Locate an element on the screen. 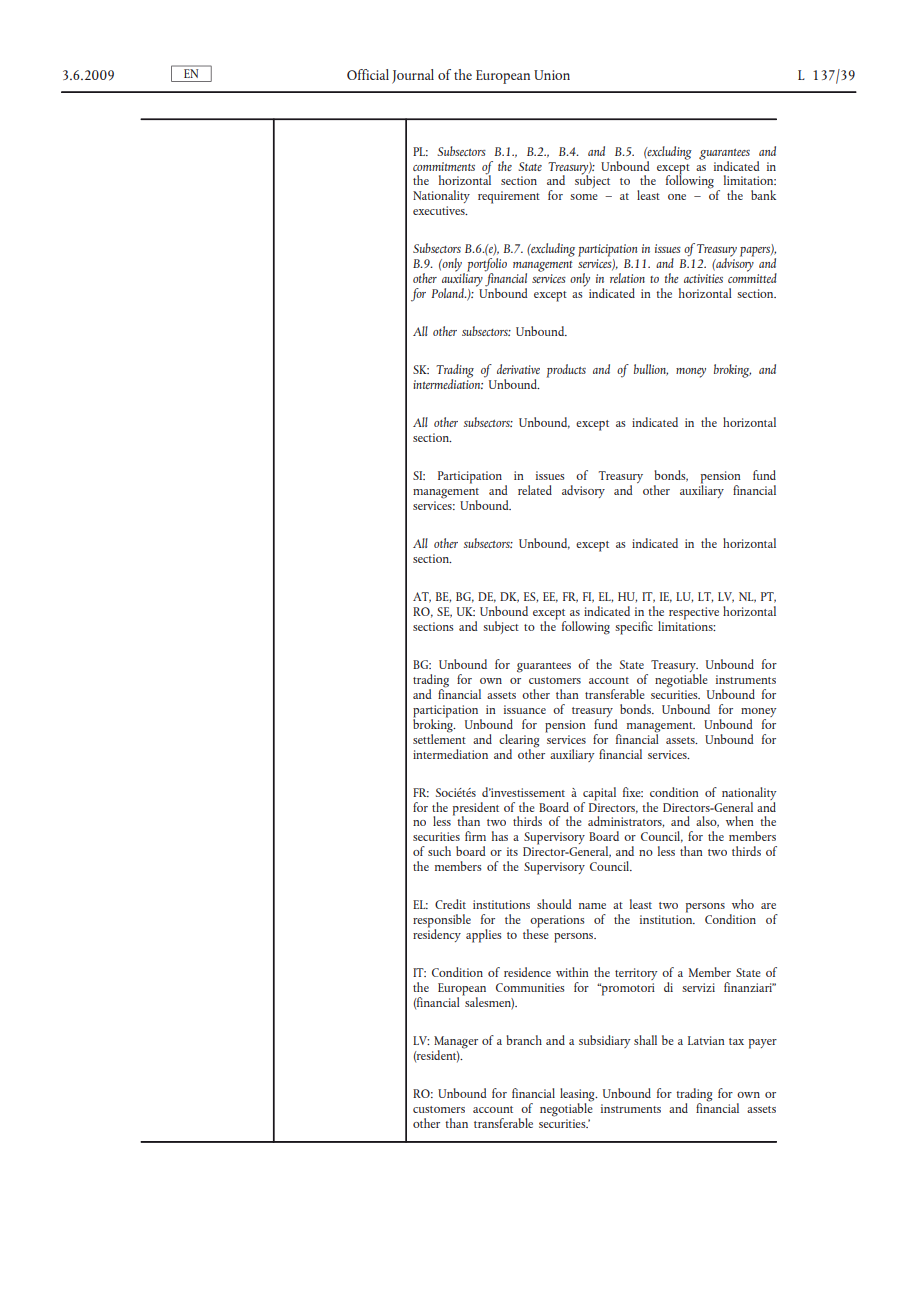  leasing is located at coordinates (578, 1096).
